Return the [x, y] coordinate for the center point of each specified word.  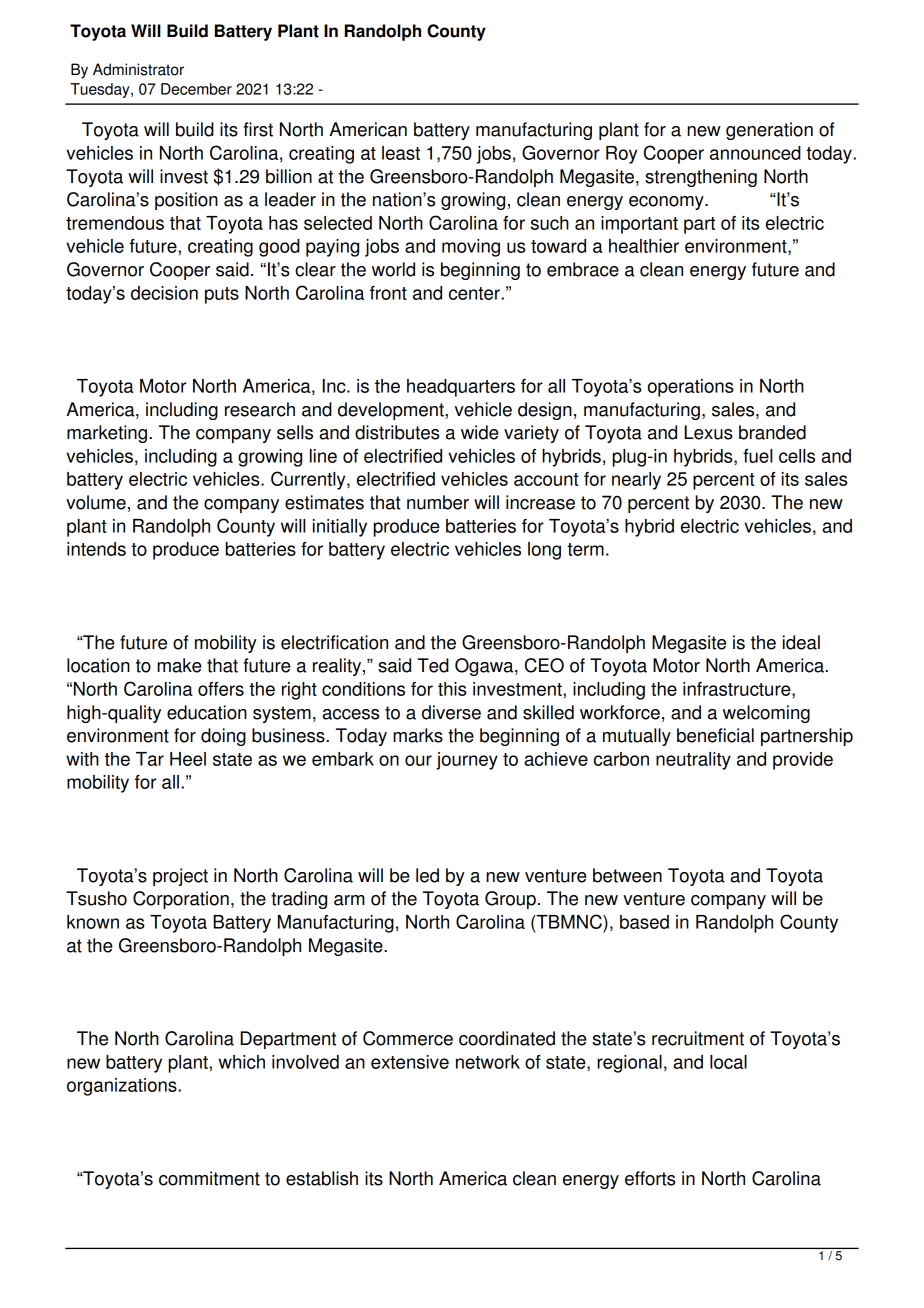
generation [769, 131]
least [401, 153]
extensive [410, 1062]
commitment [209, 1178]
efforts [650, 1178]
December [196, 89]
